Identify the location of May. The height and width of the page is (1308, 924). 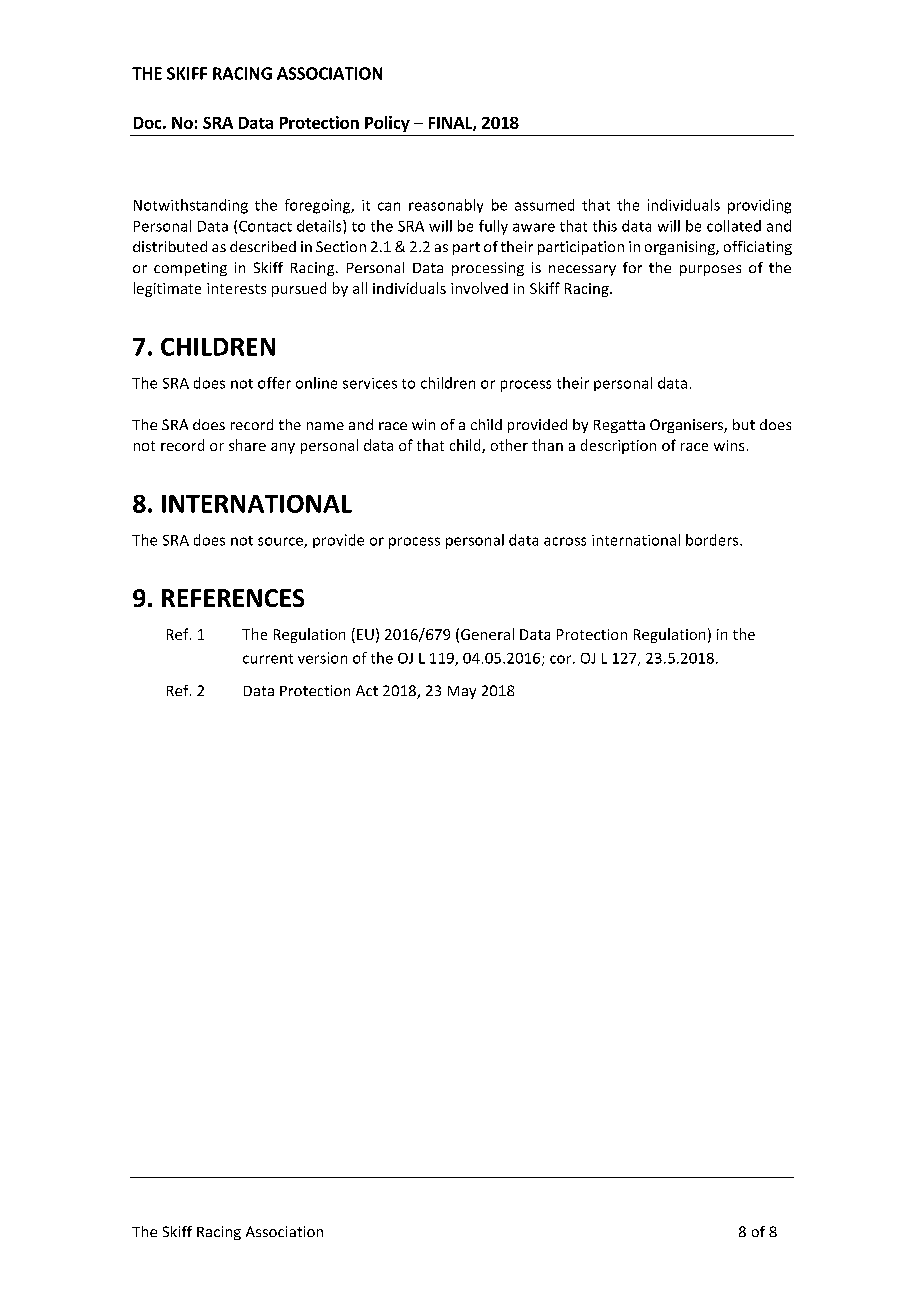
(462, 692).
